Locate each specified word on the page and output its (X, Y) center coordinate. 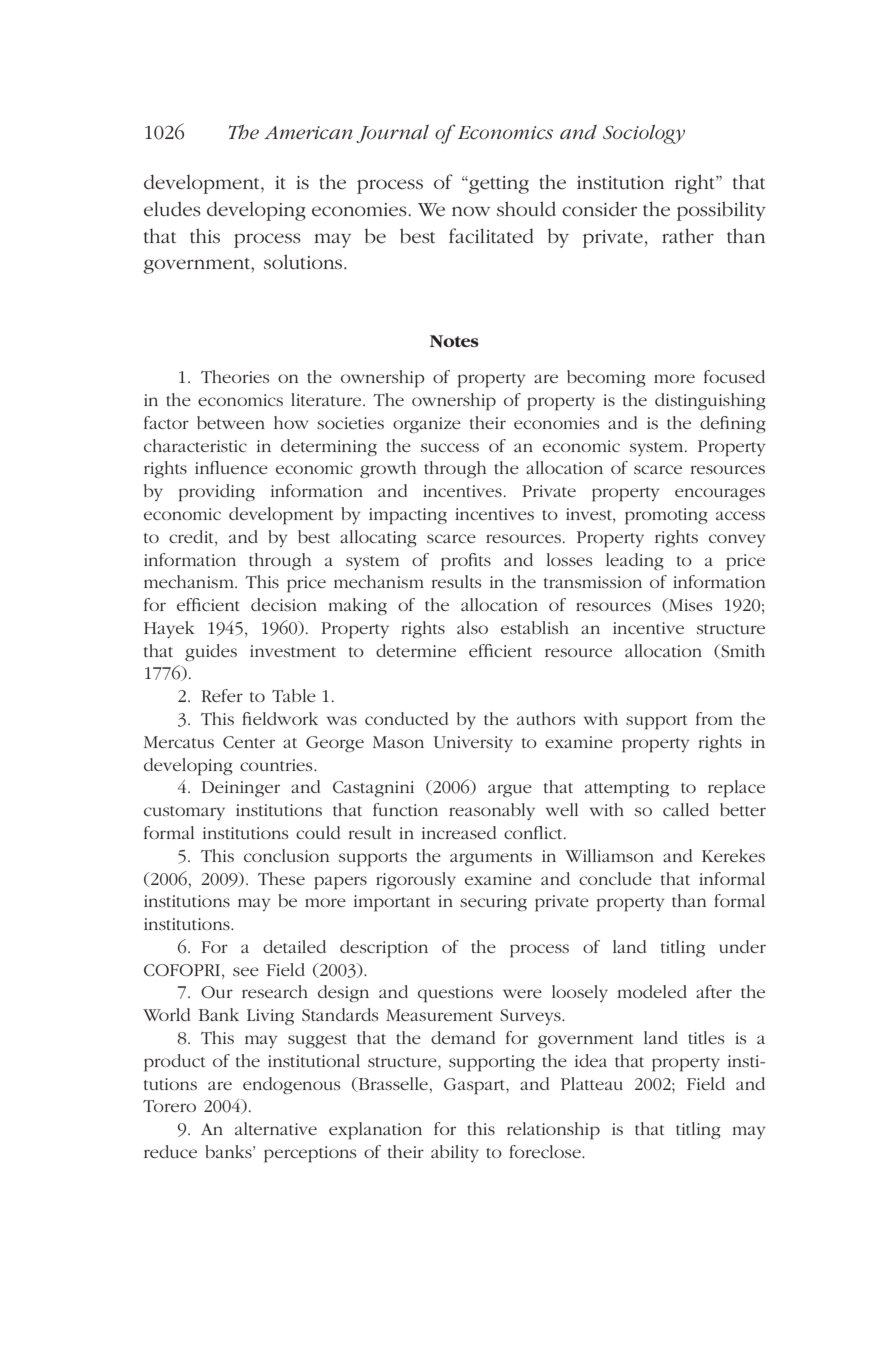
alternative (276, 1128)
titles (706, 1037)
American (308, 133)
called (686, 809)
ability (455, 1153)
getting (498, 185)
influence (231, 467)
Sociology (644, 134)
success (450, 447)
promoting (666, 516)
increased (459, 832)
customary (184, 813)
